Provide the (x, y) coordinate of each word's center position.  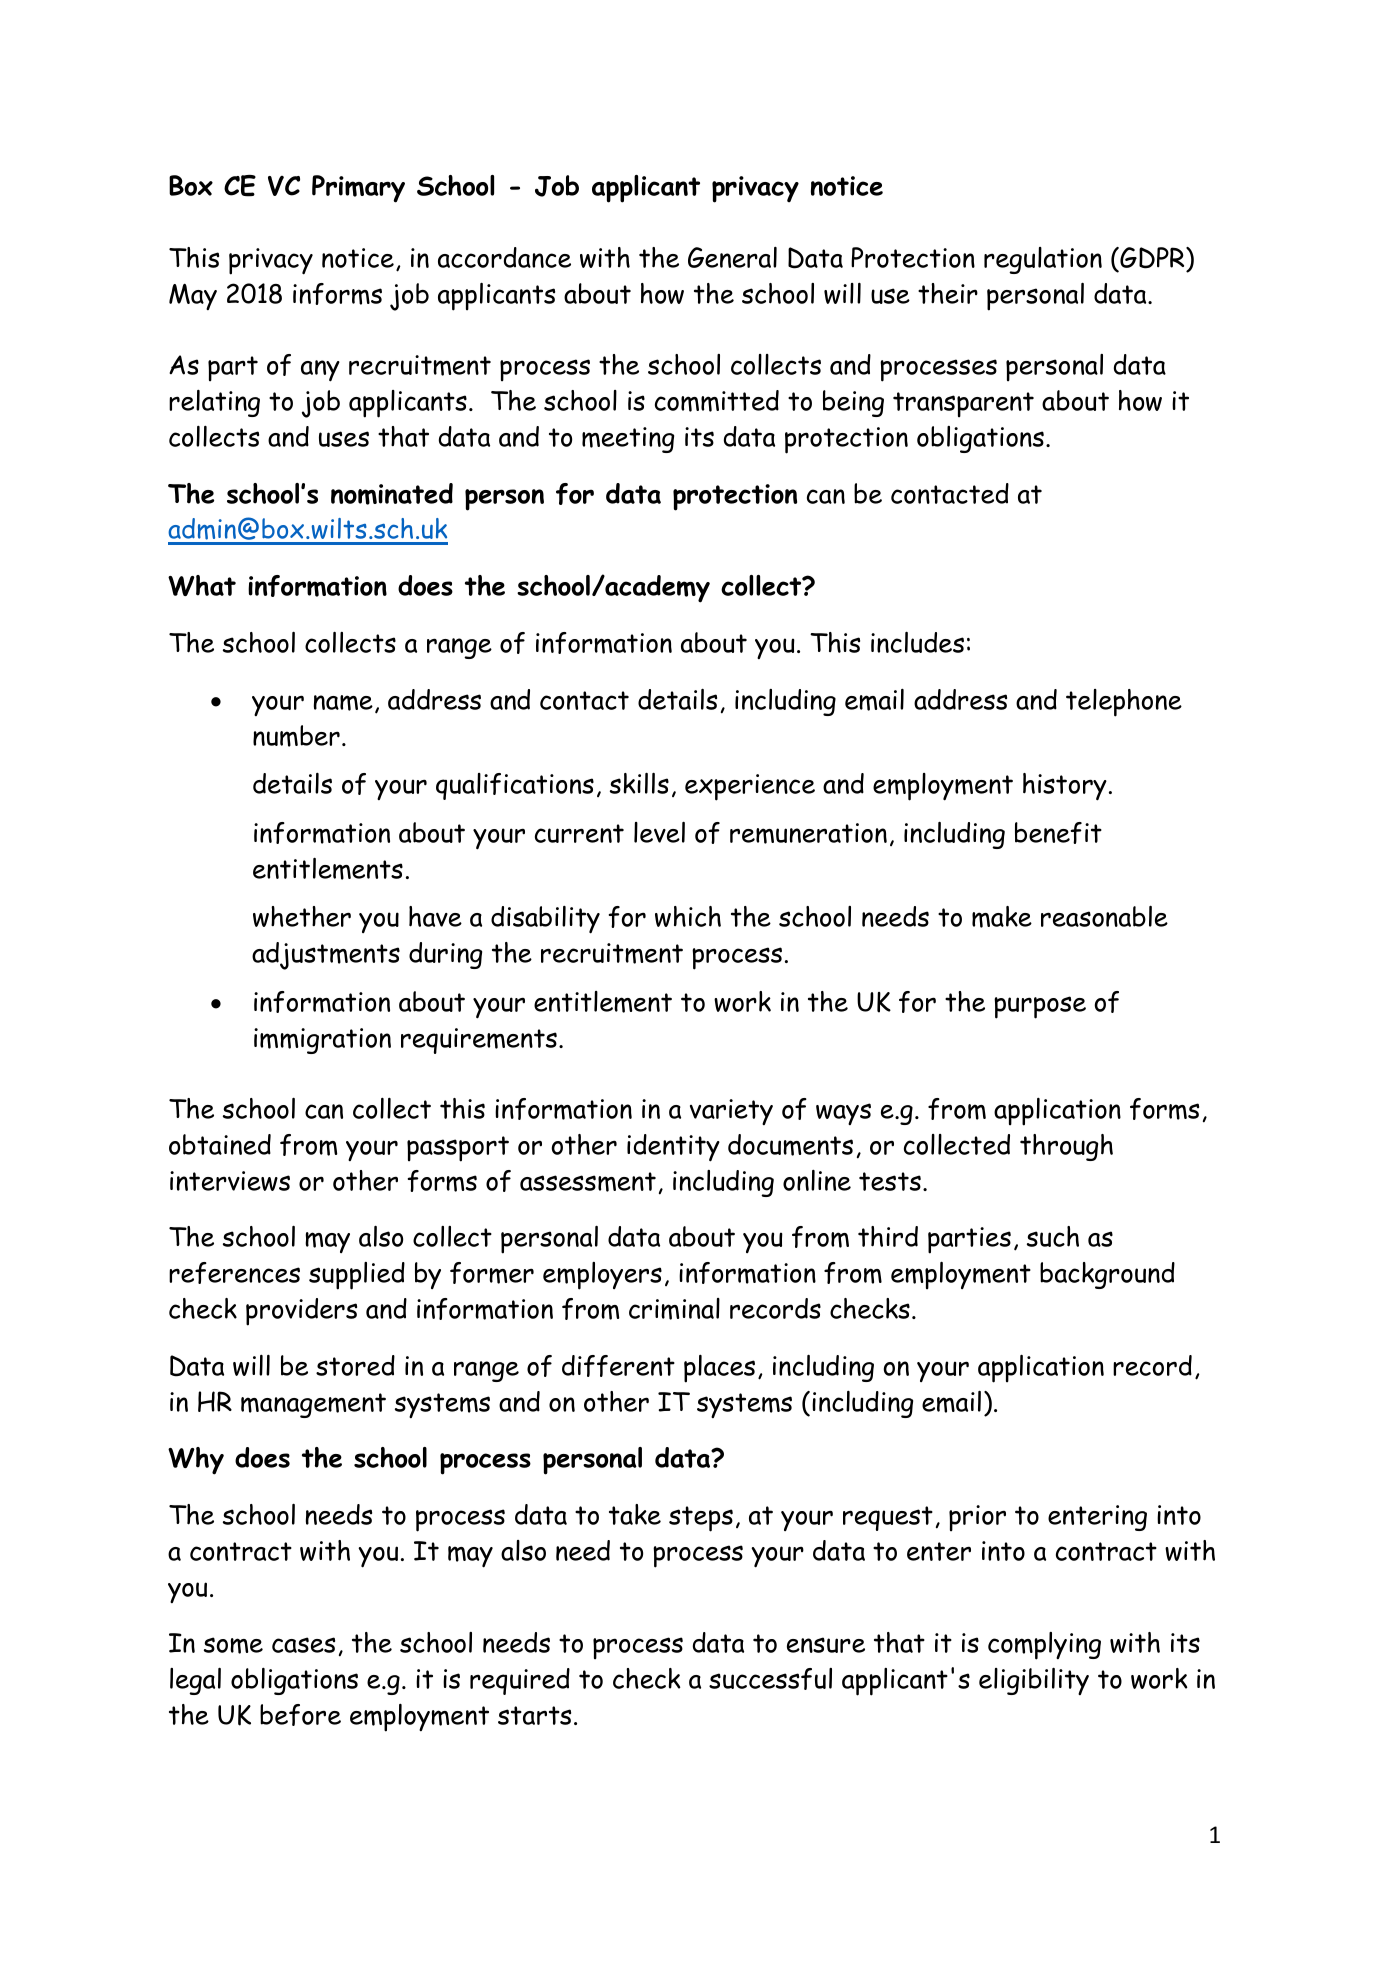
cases (303, 1645)
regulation (1043, 260)
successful (770, 1679)
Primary (358, 189)
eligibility (1034, 1681)
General (732, 257)
